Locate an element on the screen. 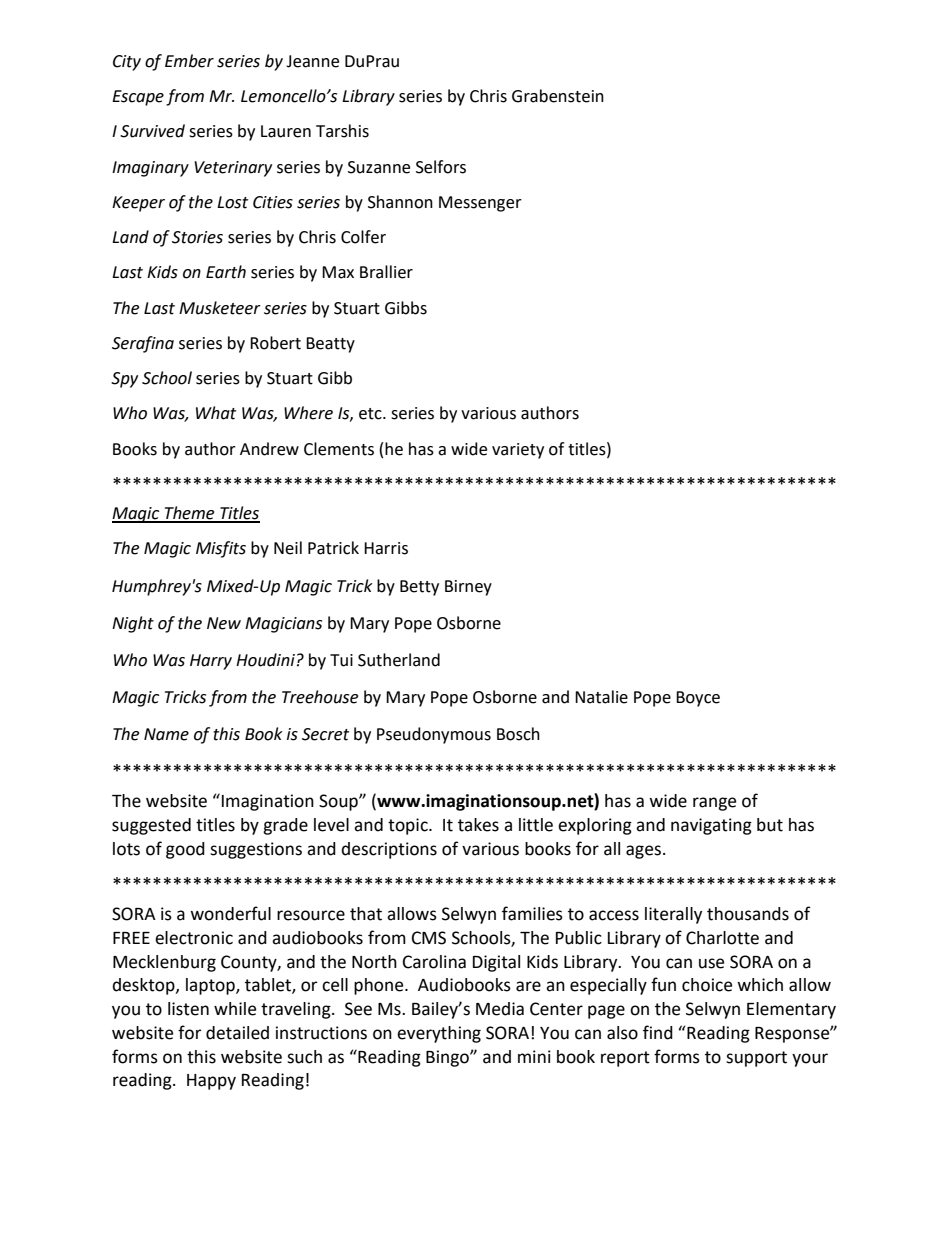 Image resolution: width=952 pixels, height=1233 pixels. Pseudonymous is located at coordinates (434, 735).
